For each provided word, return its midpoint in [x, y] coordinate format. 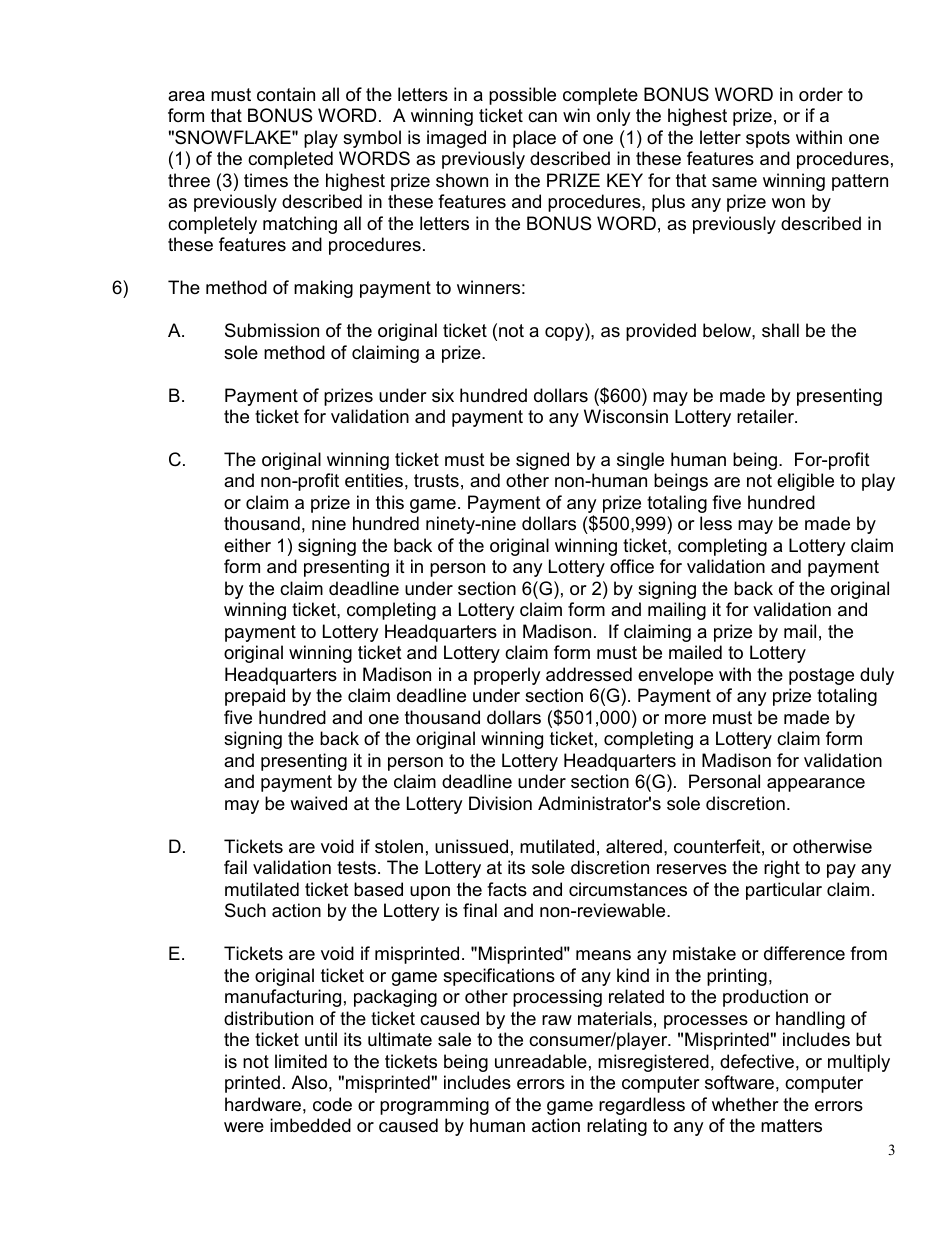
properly [507, 676]
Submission [272, 330]
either [247, 545]
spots [768, 139]
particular [784, 891]
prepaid [255, 697]
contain [286, 94]
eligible [805, 482]
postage [821, 676]
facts [507, 889]
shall [780, 330]
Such [245, 910]
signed [542, 461]
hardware [263, 1104]
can [542, 117]
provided [661, 332]
